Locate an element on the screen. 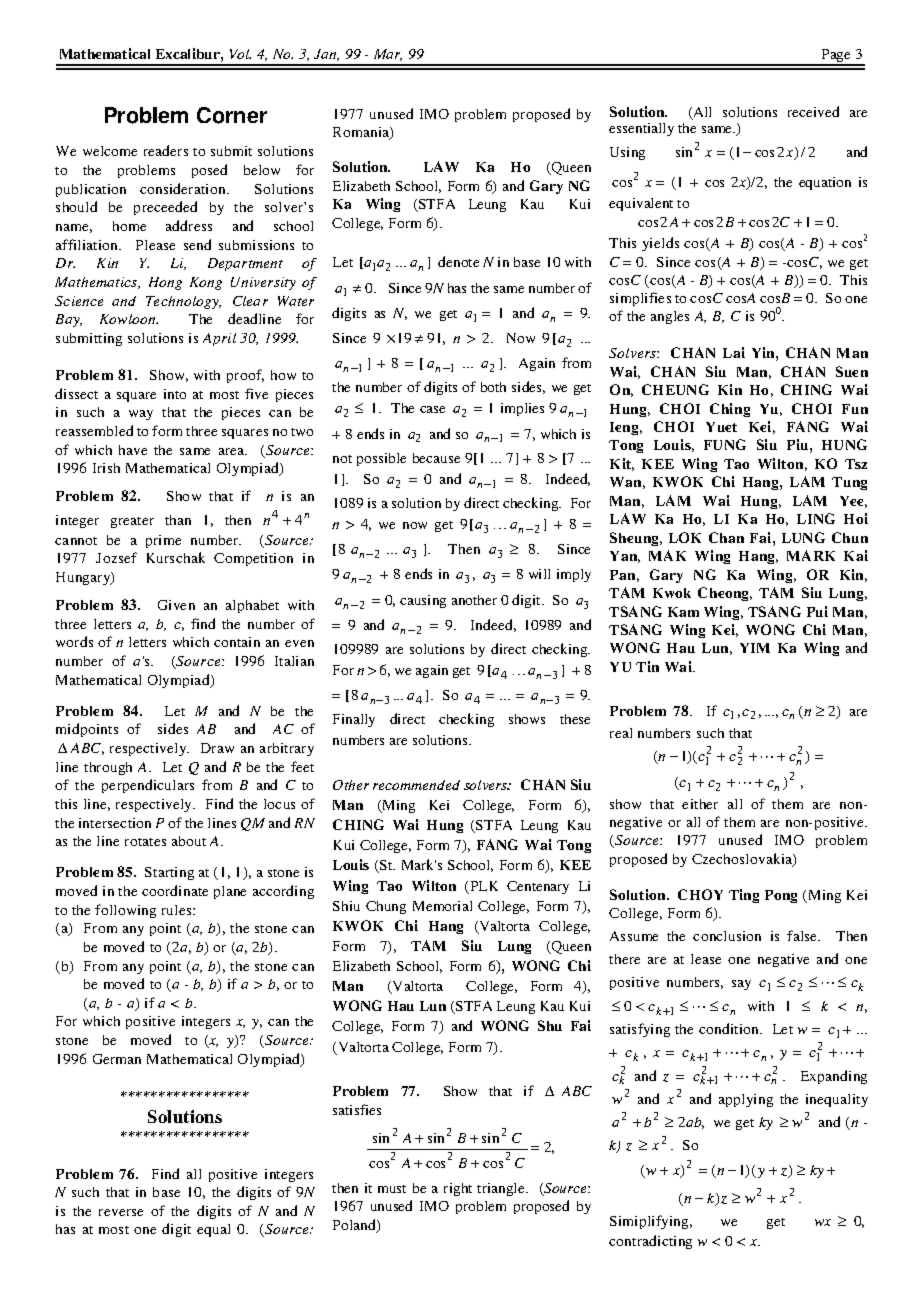 Image resolution: width=924 pixels, height=1308 pixels. will is located at coordinates (539, 574).
